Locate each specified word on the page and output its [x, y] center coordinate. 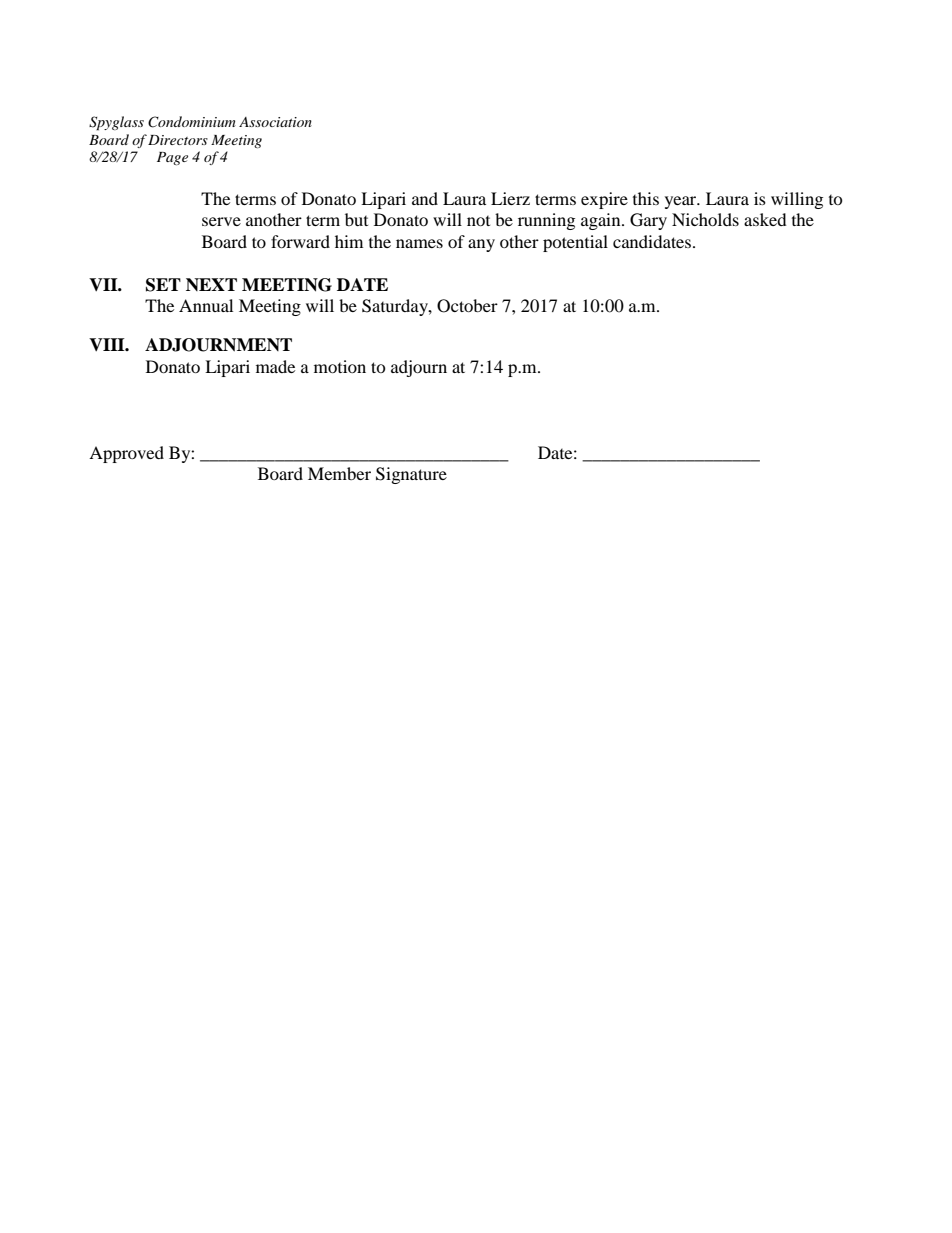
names [419, 243]
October [467, 306]
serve [221, 221]
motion [340, 366]
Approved [126, 454]
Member [339, 473]
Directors [178, 140]
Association [275, 122]
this [646, 198]
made [275, 366]
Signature [411, 475]
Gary [648, 221]
